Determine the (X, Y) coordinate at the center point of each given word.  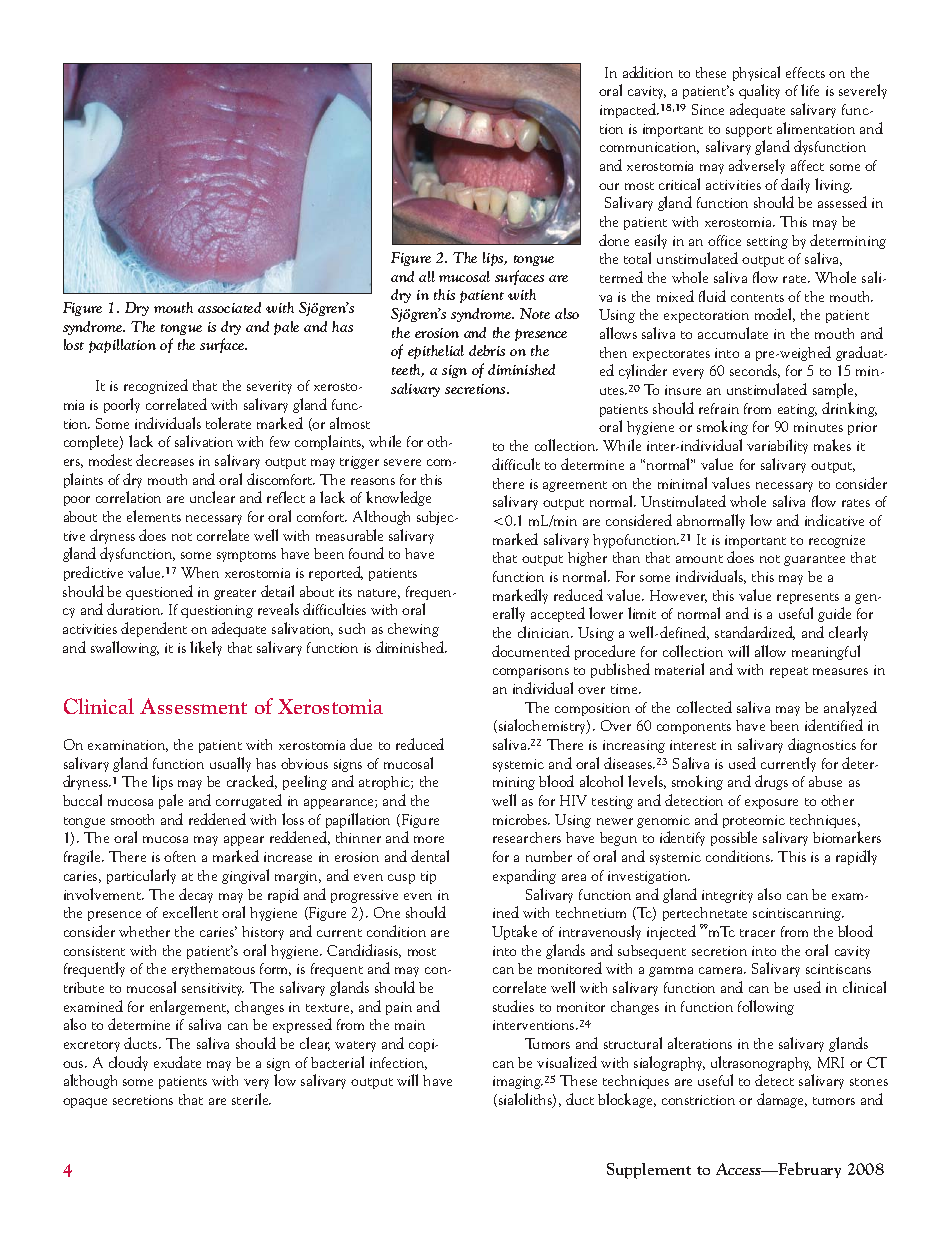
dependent (154, 629)
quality (759, 91)
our (609, 186)
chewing (413, 630)
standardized (755, 633)
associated (229, 307)
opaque (85, 1103)
